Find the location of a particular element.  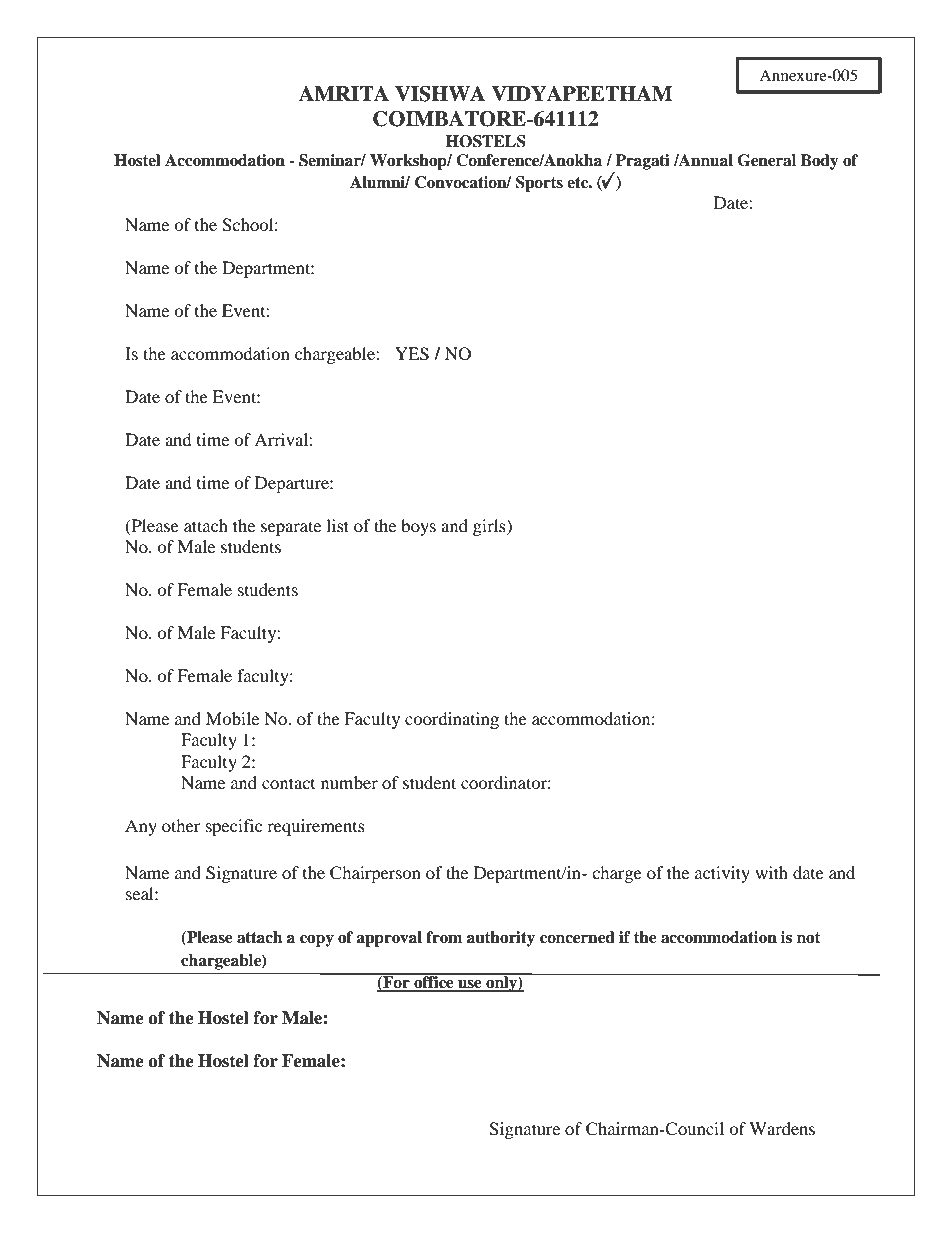

General is located at coordinates (767, 160).
